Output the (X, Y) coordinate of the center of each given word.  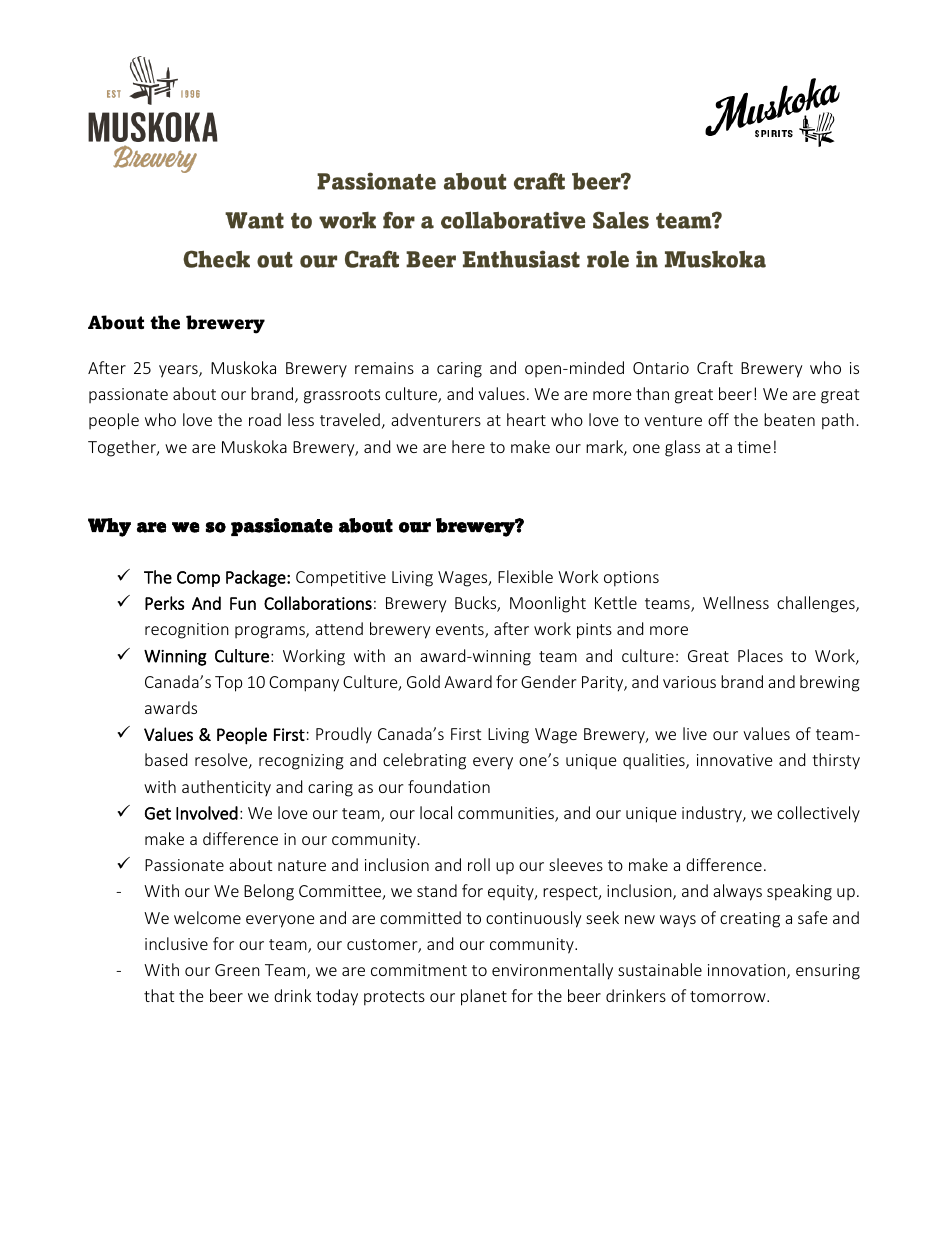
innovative (734, 760)
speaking (799, 892)
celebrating (424, 761)
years (179, 371)
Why (109, 527)
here (468, 446)
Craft (715, 367)
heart (526, 419)
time (754, 447)
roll (479, 864)
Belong (269, 892)
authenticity (226, 788)
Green (237, 970)
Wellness (736, 602)
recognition (187, 631)
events (461, 631)
